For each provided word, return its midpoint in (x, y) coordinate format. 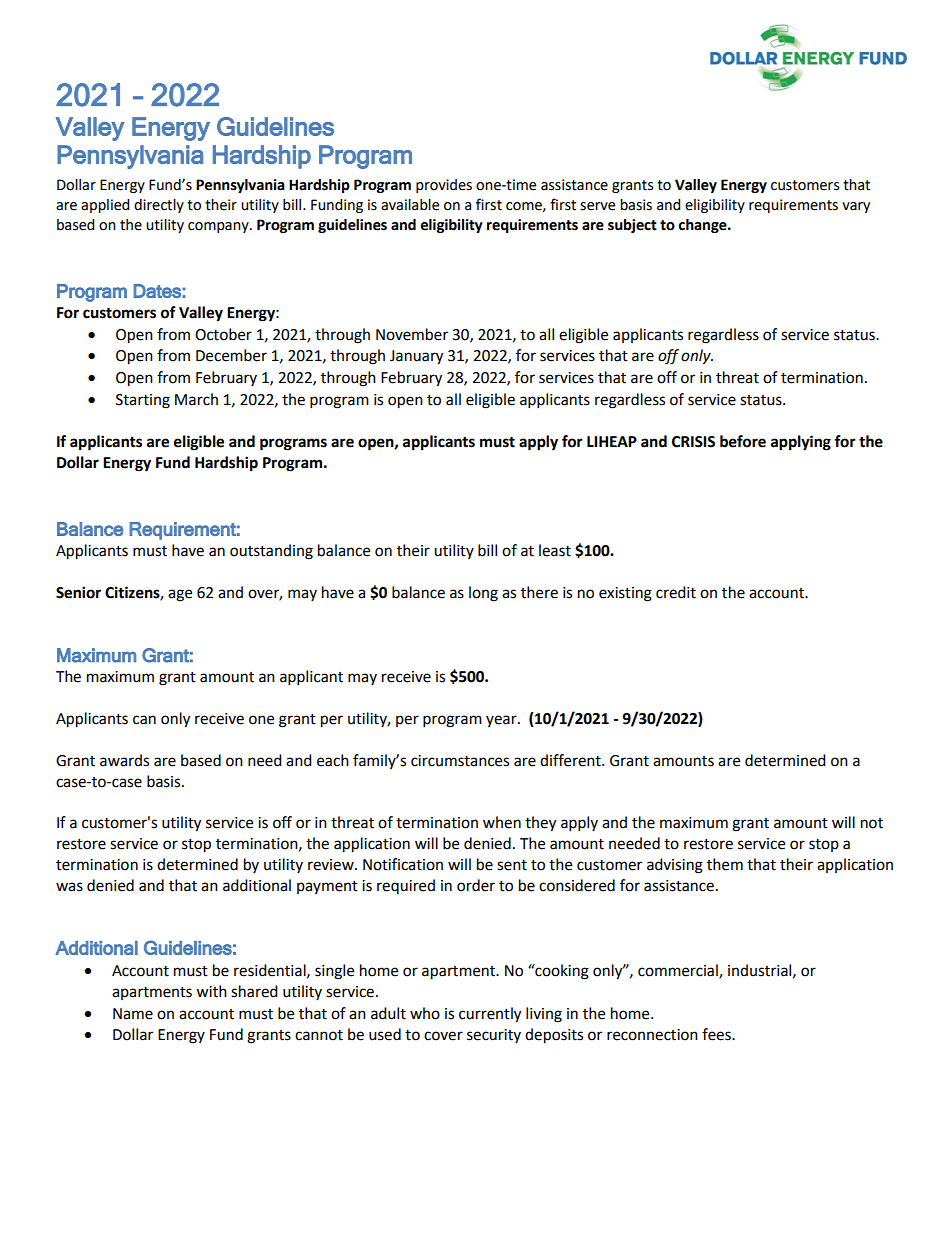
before (743, 441)
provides (444, 186)
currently (490, 1015)
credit (676, 592)
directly (159, 206)
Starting (143, 401)
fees (717, 1034)
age (180, 595)
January (416, 357)
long (483, 594)
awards (124, 760)
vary (856, 207)
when (502, 822)
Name (133, 1014)
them (725, 864)
